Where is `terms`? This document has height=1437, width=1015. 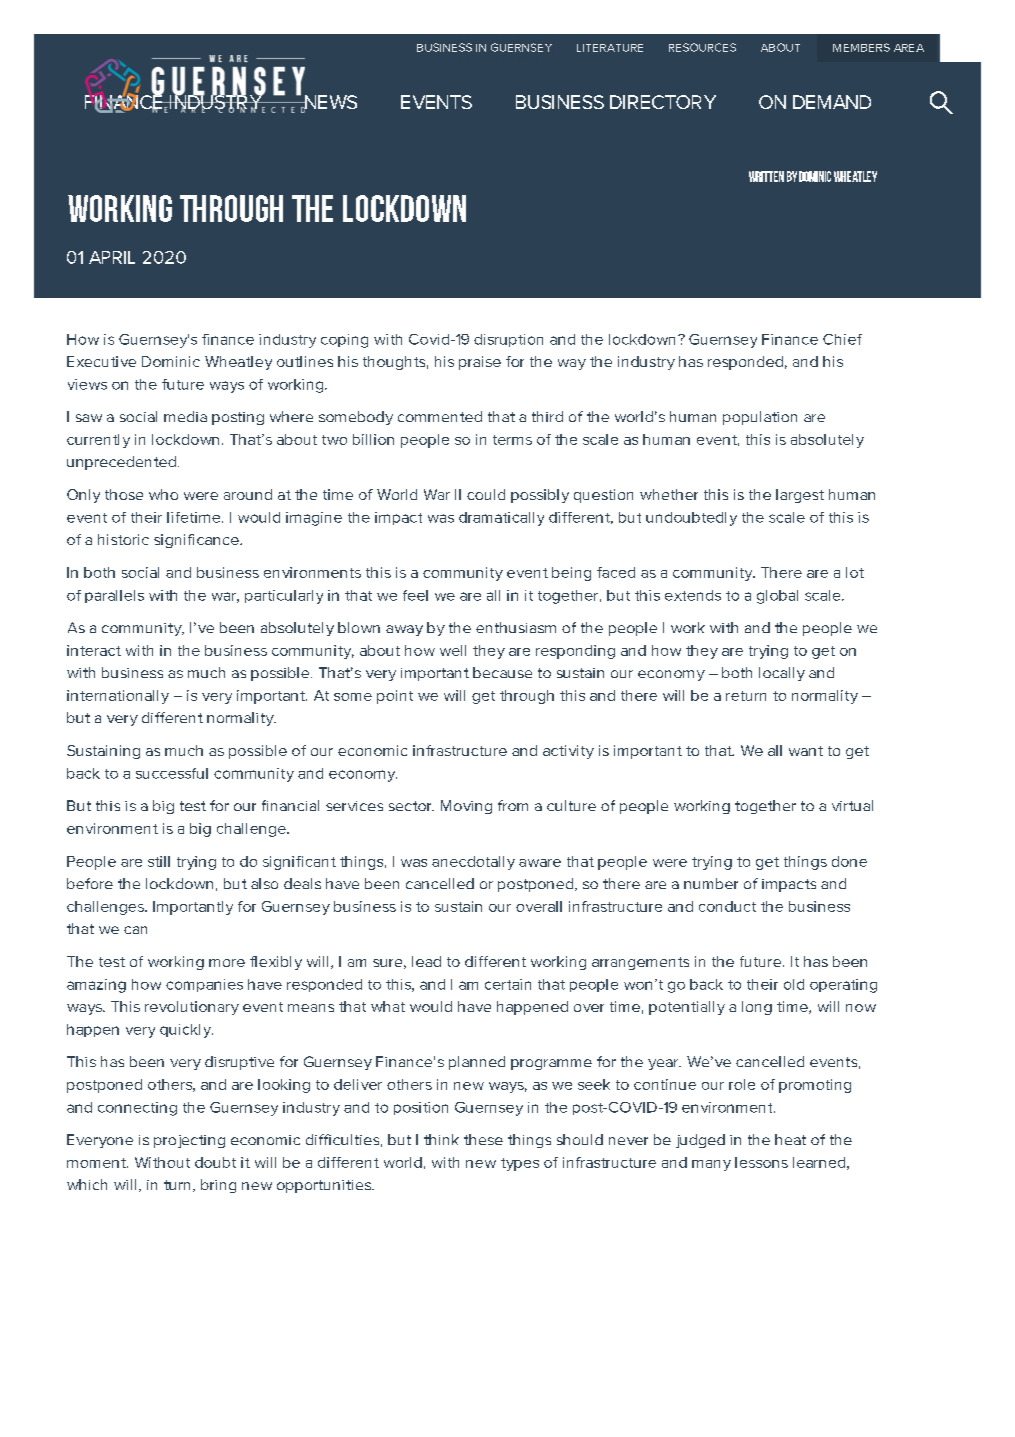 terms is located at coordinates (512, 440).
